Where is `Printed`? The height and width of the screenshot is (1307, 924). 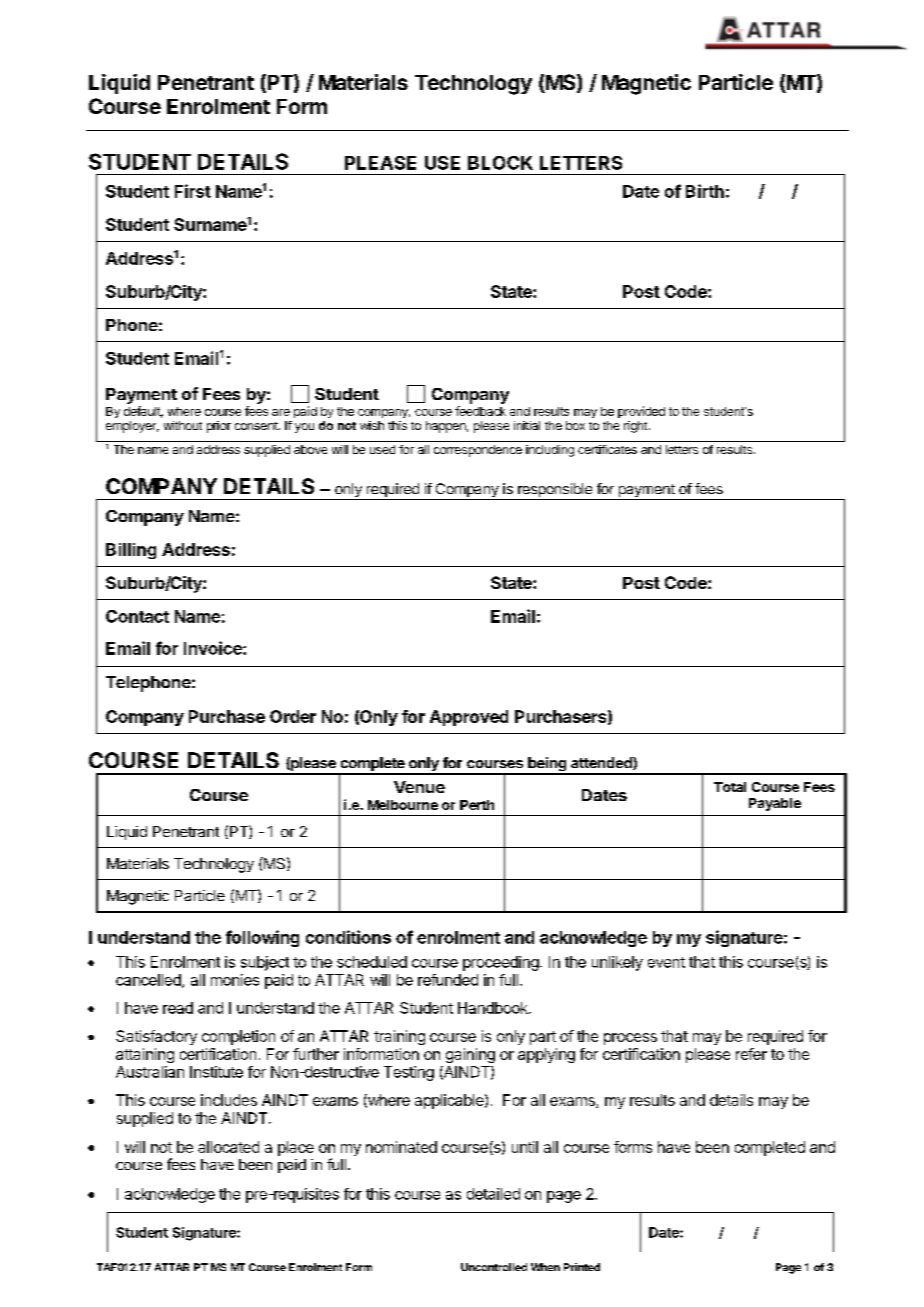
Printed is located at coordinates (582, 1267).
